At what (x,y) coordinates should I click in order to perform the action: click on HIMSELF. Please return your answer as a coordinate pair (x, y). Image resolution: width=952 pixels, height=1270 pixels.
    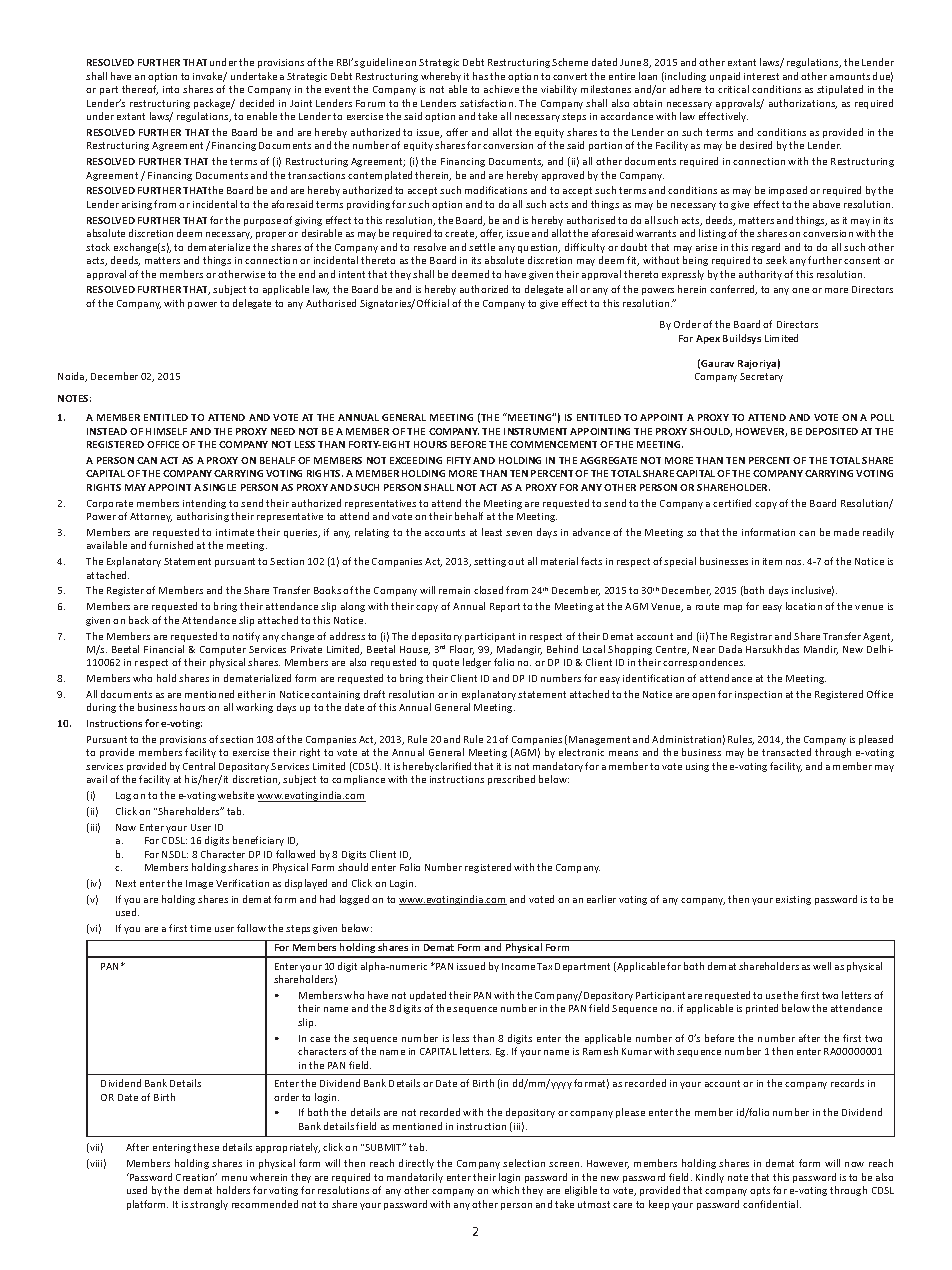
    Looking at the image, I should click on (166, 431).
